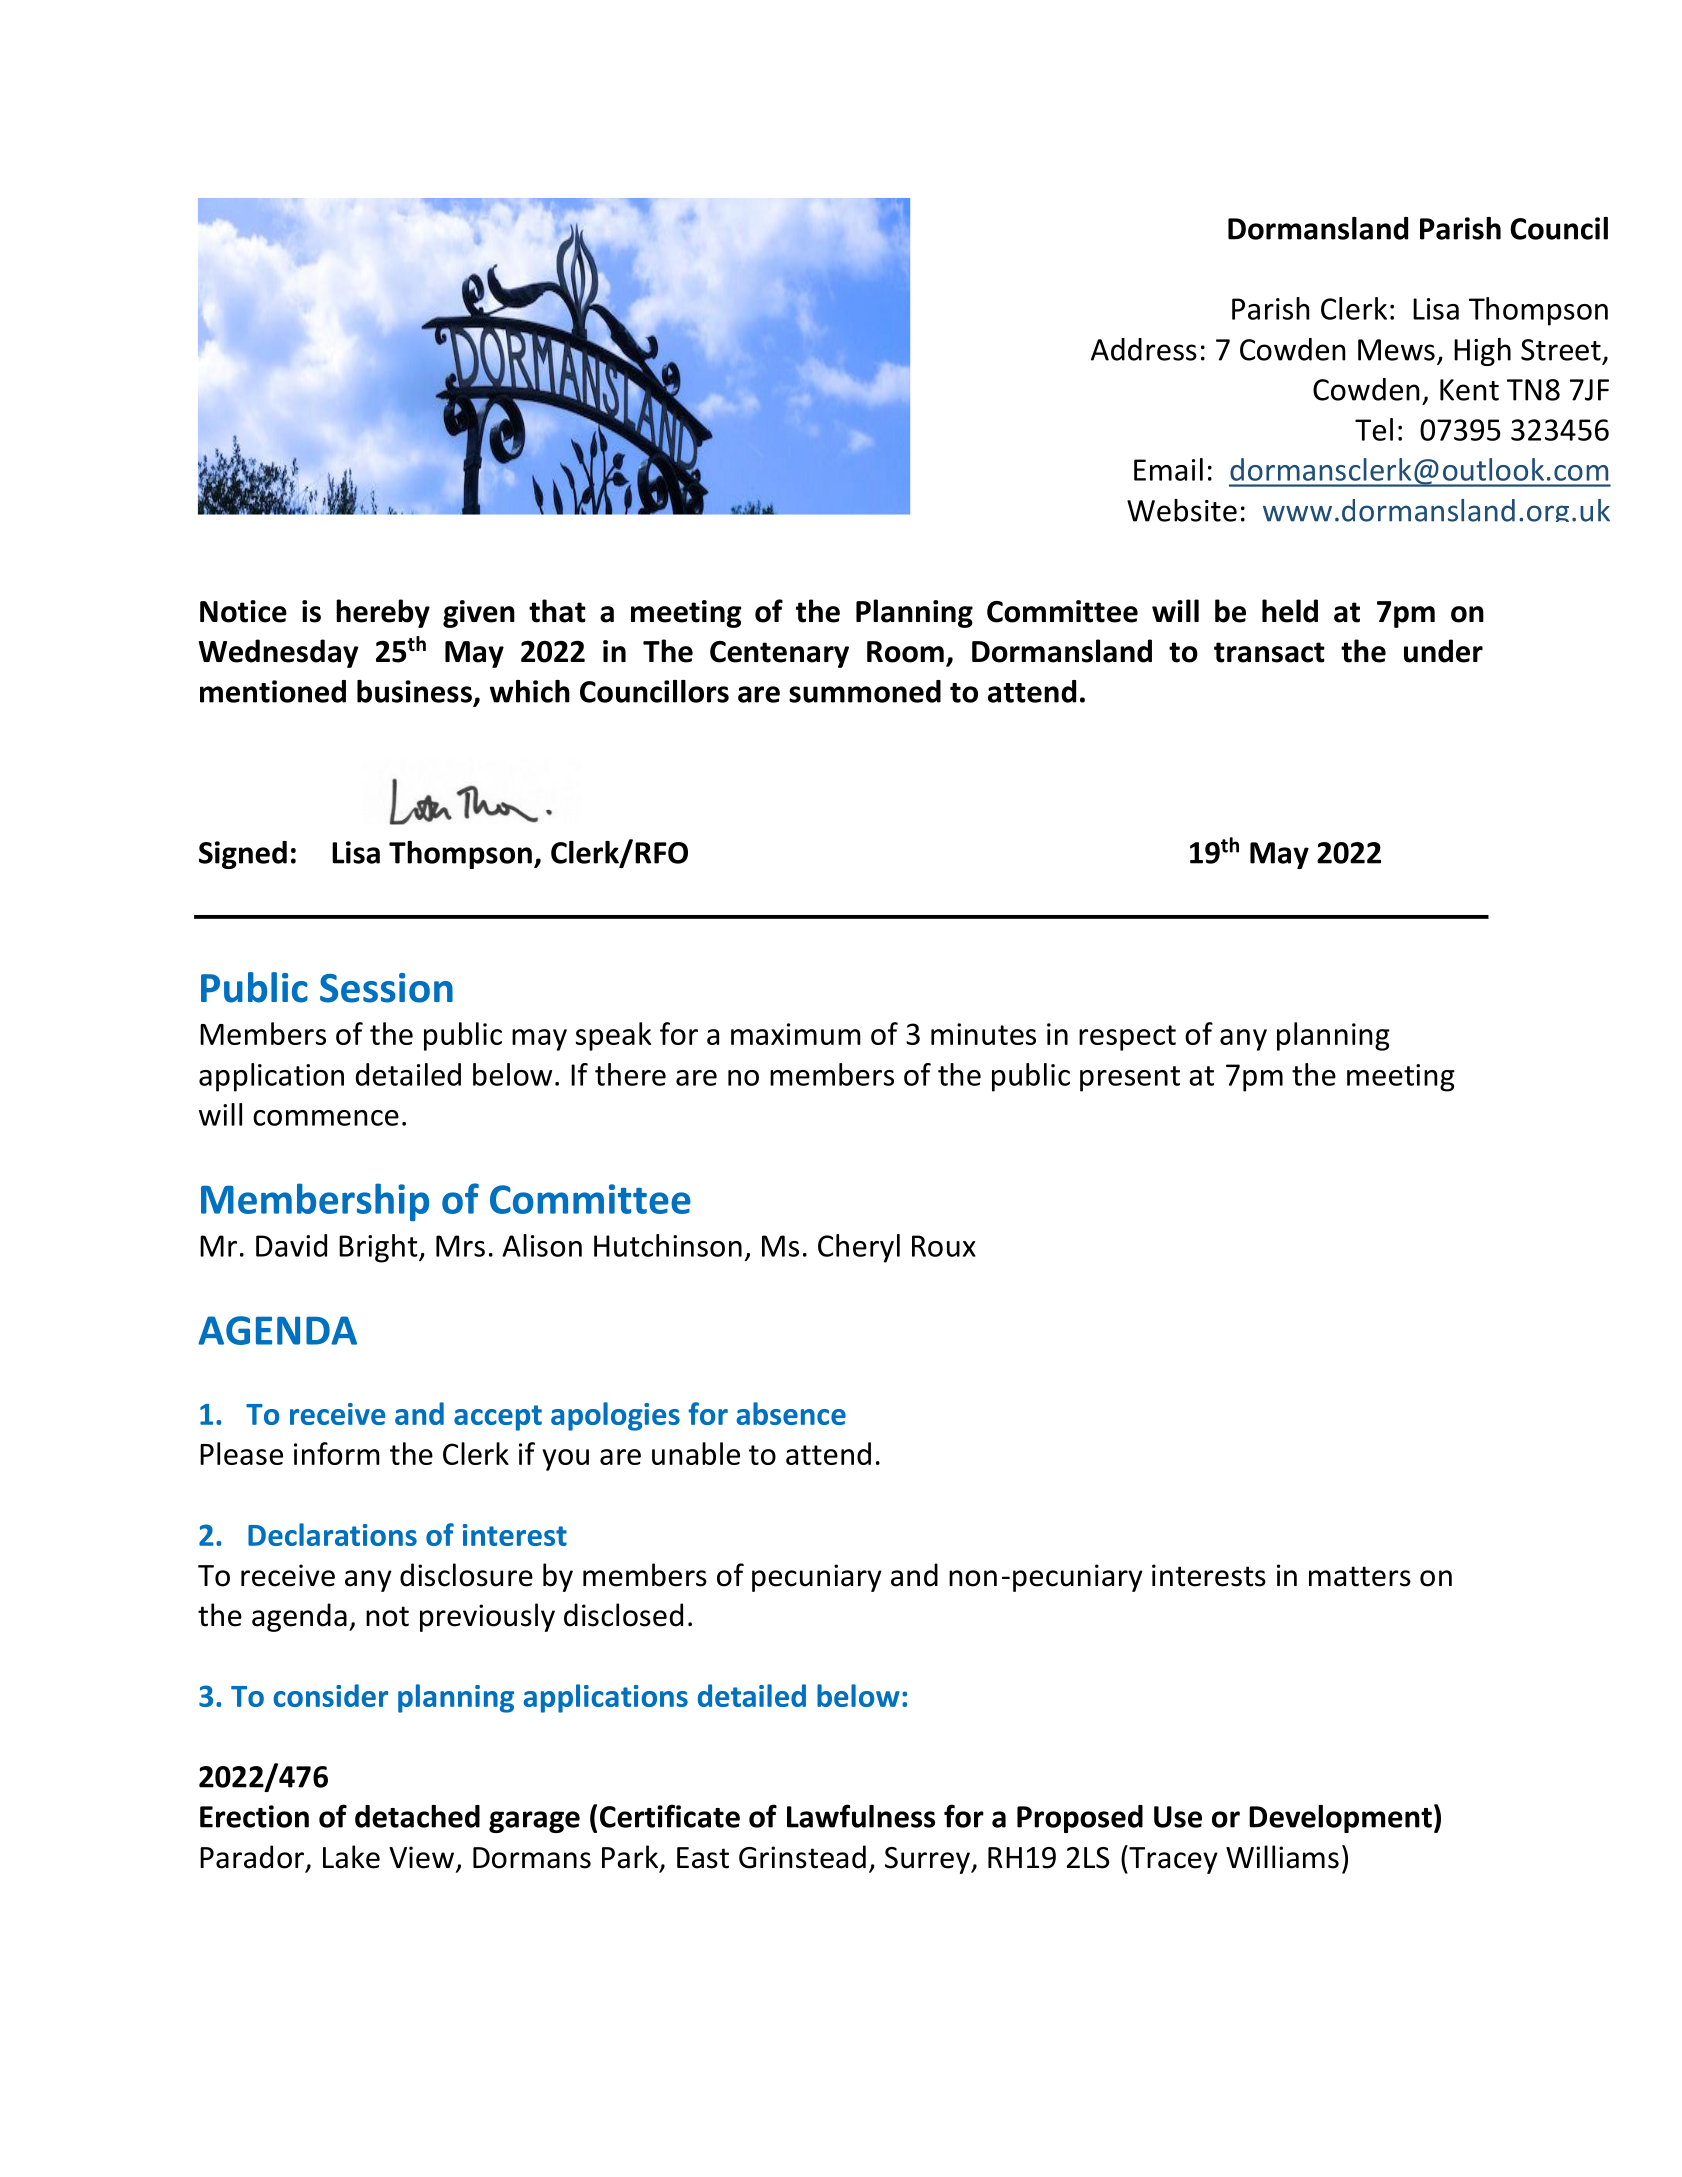 Image resolution: width=1682 pixels, height=2177 pixels. What do you see at coordinates (1374, 429) in the image?
I see `Tel` at bounding box center [1374, 429].
